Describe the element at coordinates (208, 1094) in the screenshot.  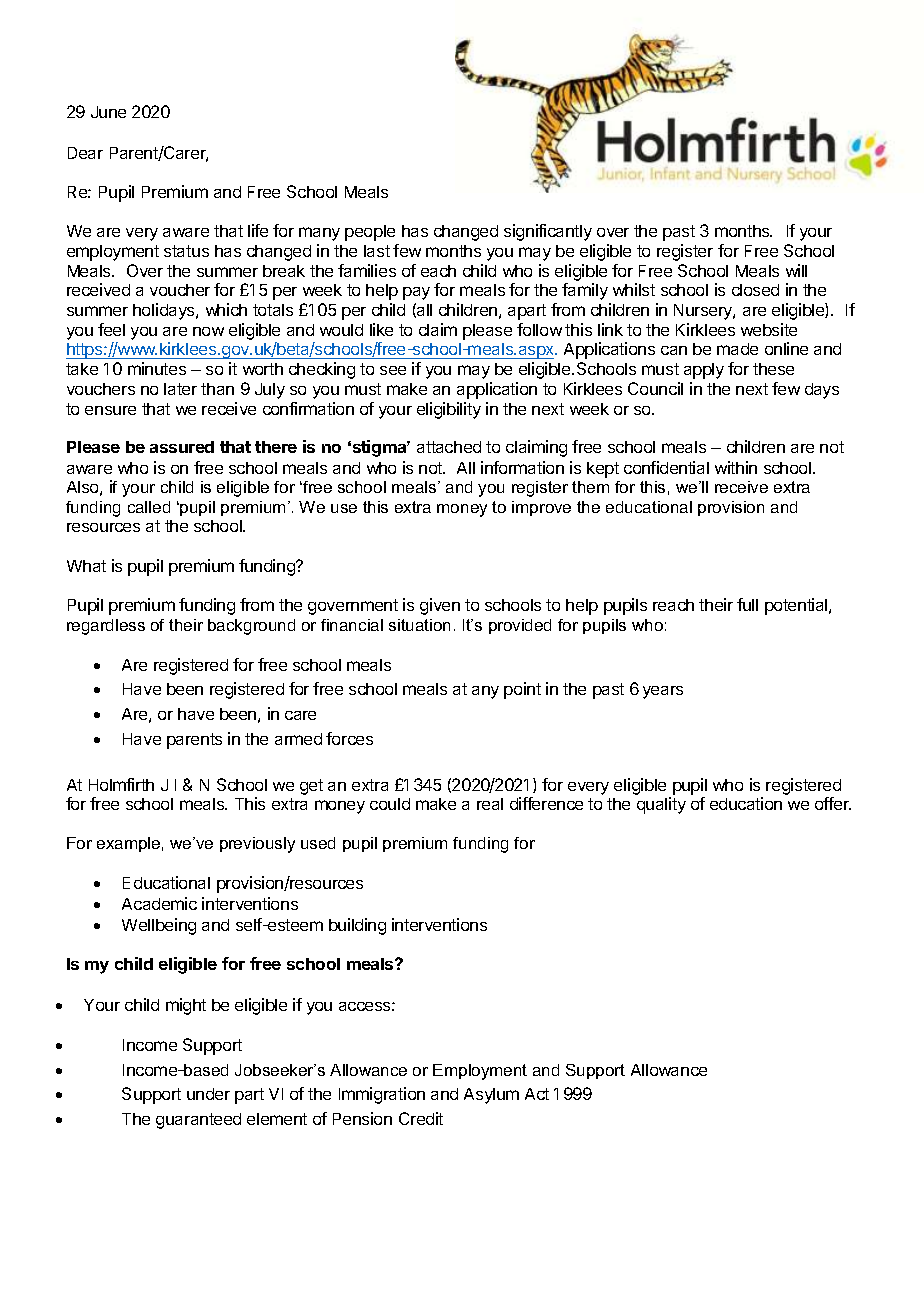
I see `under` at that location.
